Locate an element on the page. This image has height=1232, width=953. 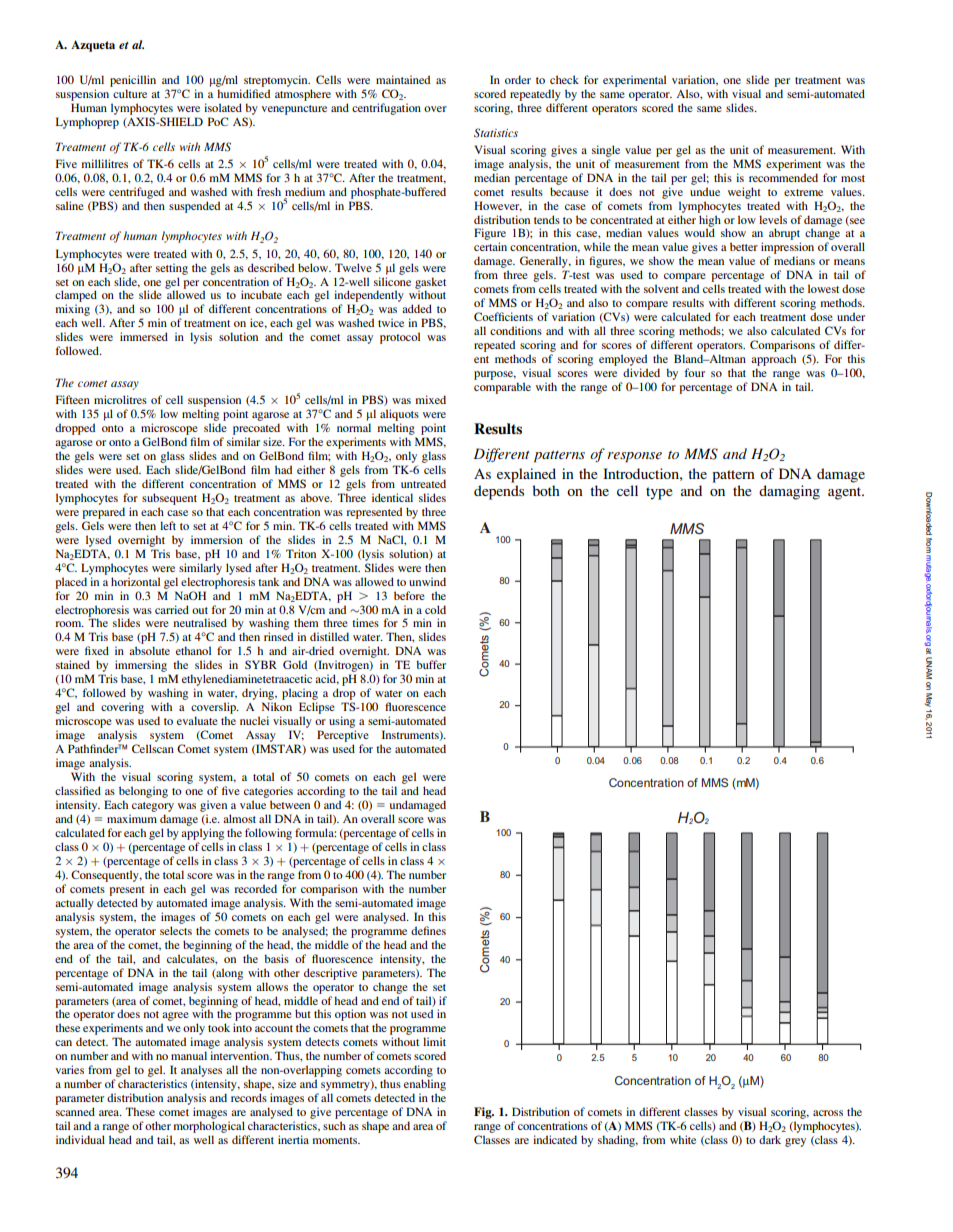
damaging is located at coordinates (789, 492).
